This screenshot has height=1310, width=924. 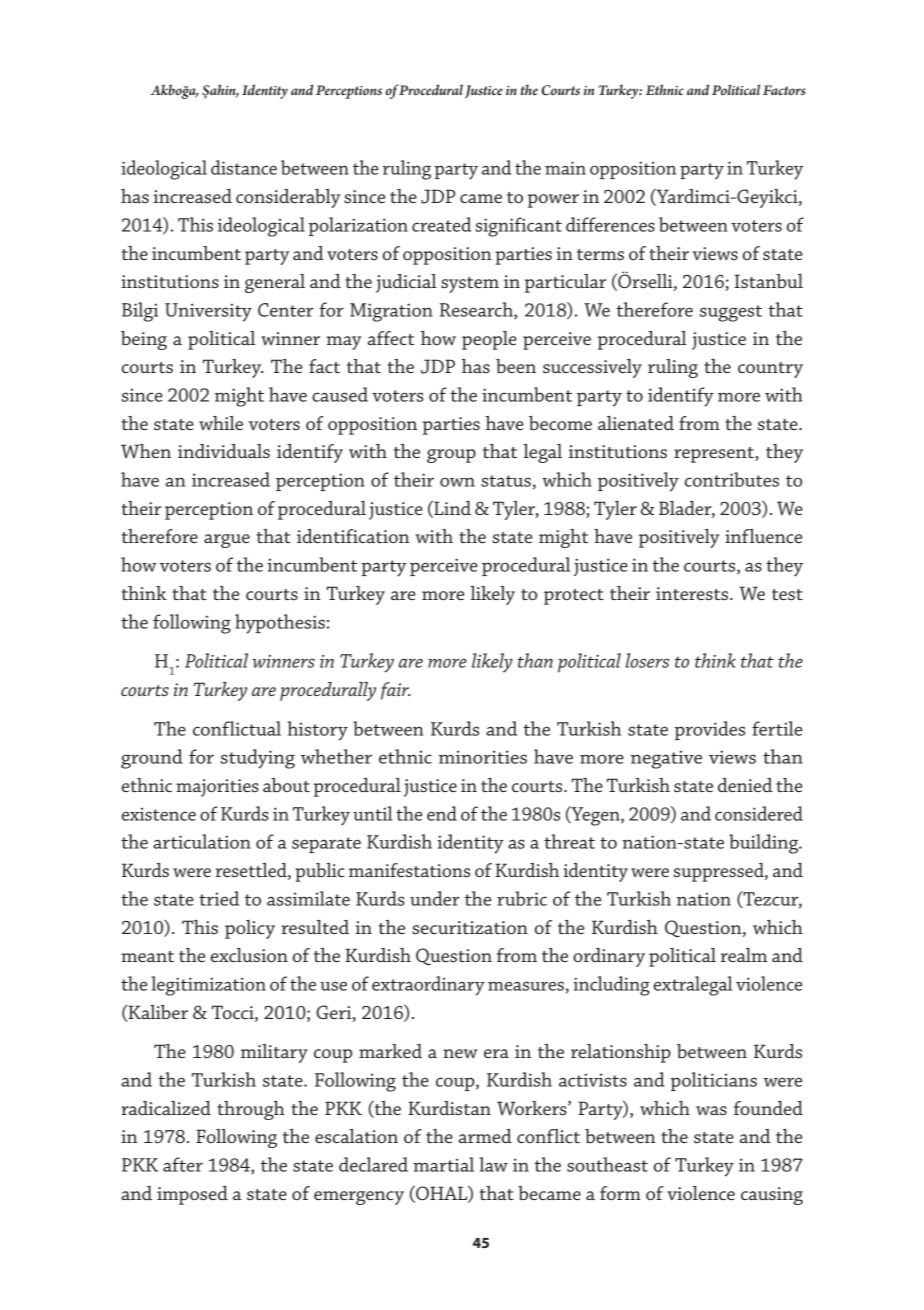 I want to click on provides, so click(x=710, y=730).
